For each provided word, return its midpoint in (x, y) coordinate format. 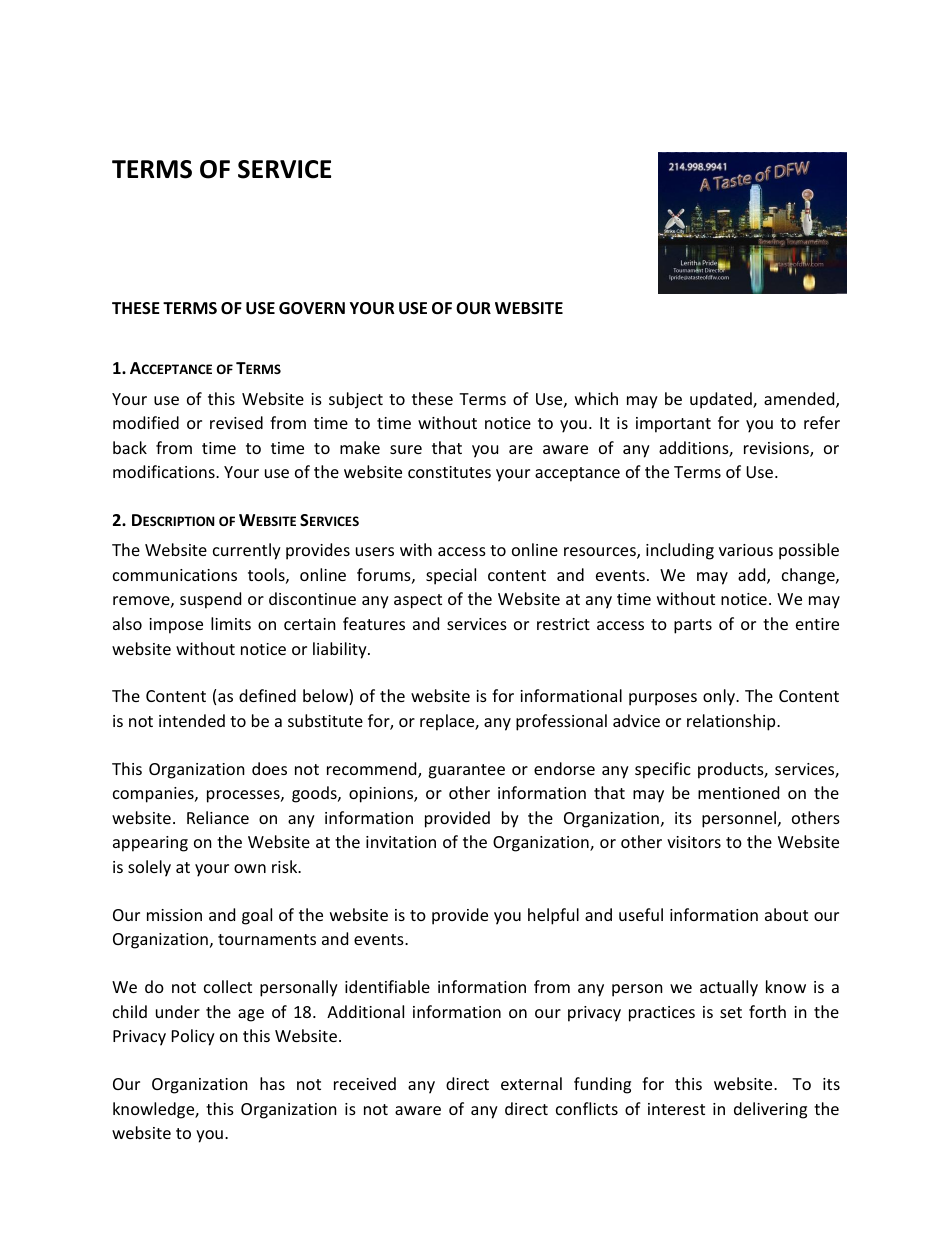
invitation (401, 842)
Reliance (218, 817)
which (596, 398)
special (451, 576)
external (531, 1083)
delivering (770, 1110)
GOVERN (312, 308)
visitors (694, 842)
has (272, 1083)
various (746, 550)
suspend (210, 600)
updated (722, 400)
